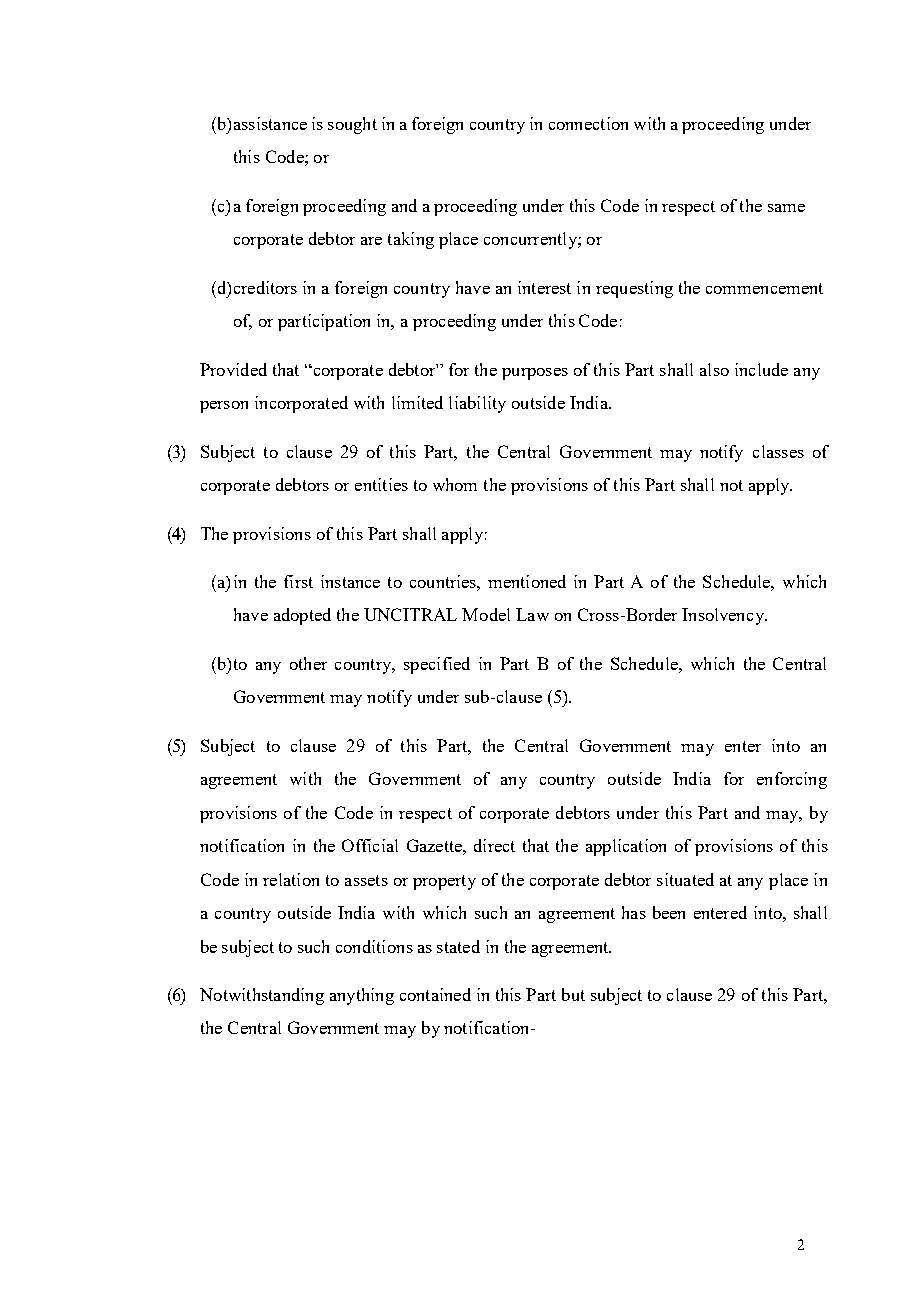 Image resolution: width=924 pixels, height=1309 pixels. Describe the element at coordinates (494, 845) in the document. I see `direct` at that location.
